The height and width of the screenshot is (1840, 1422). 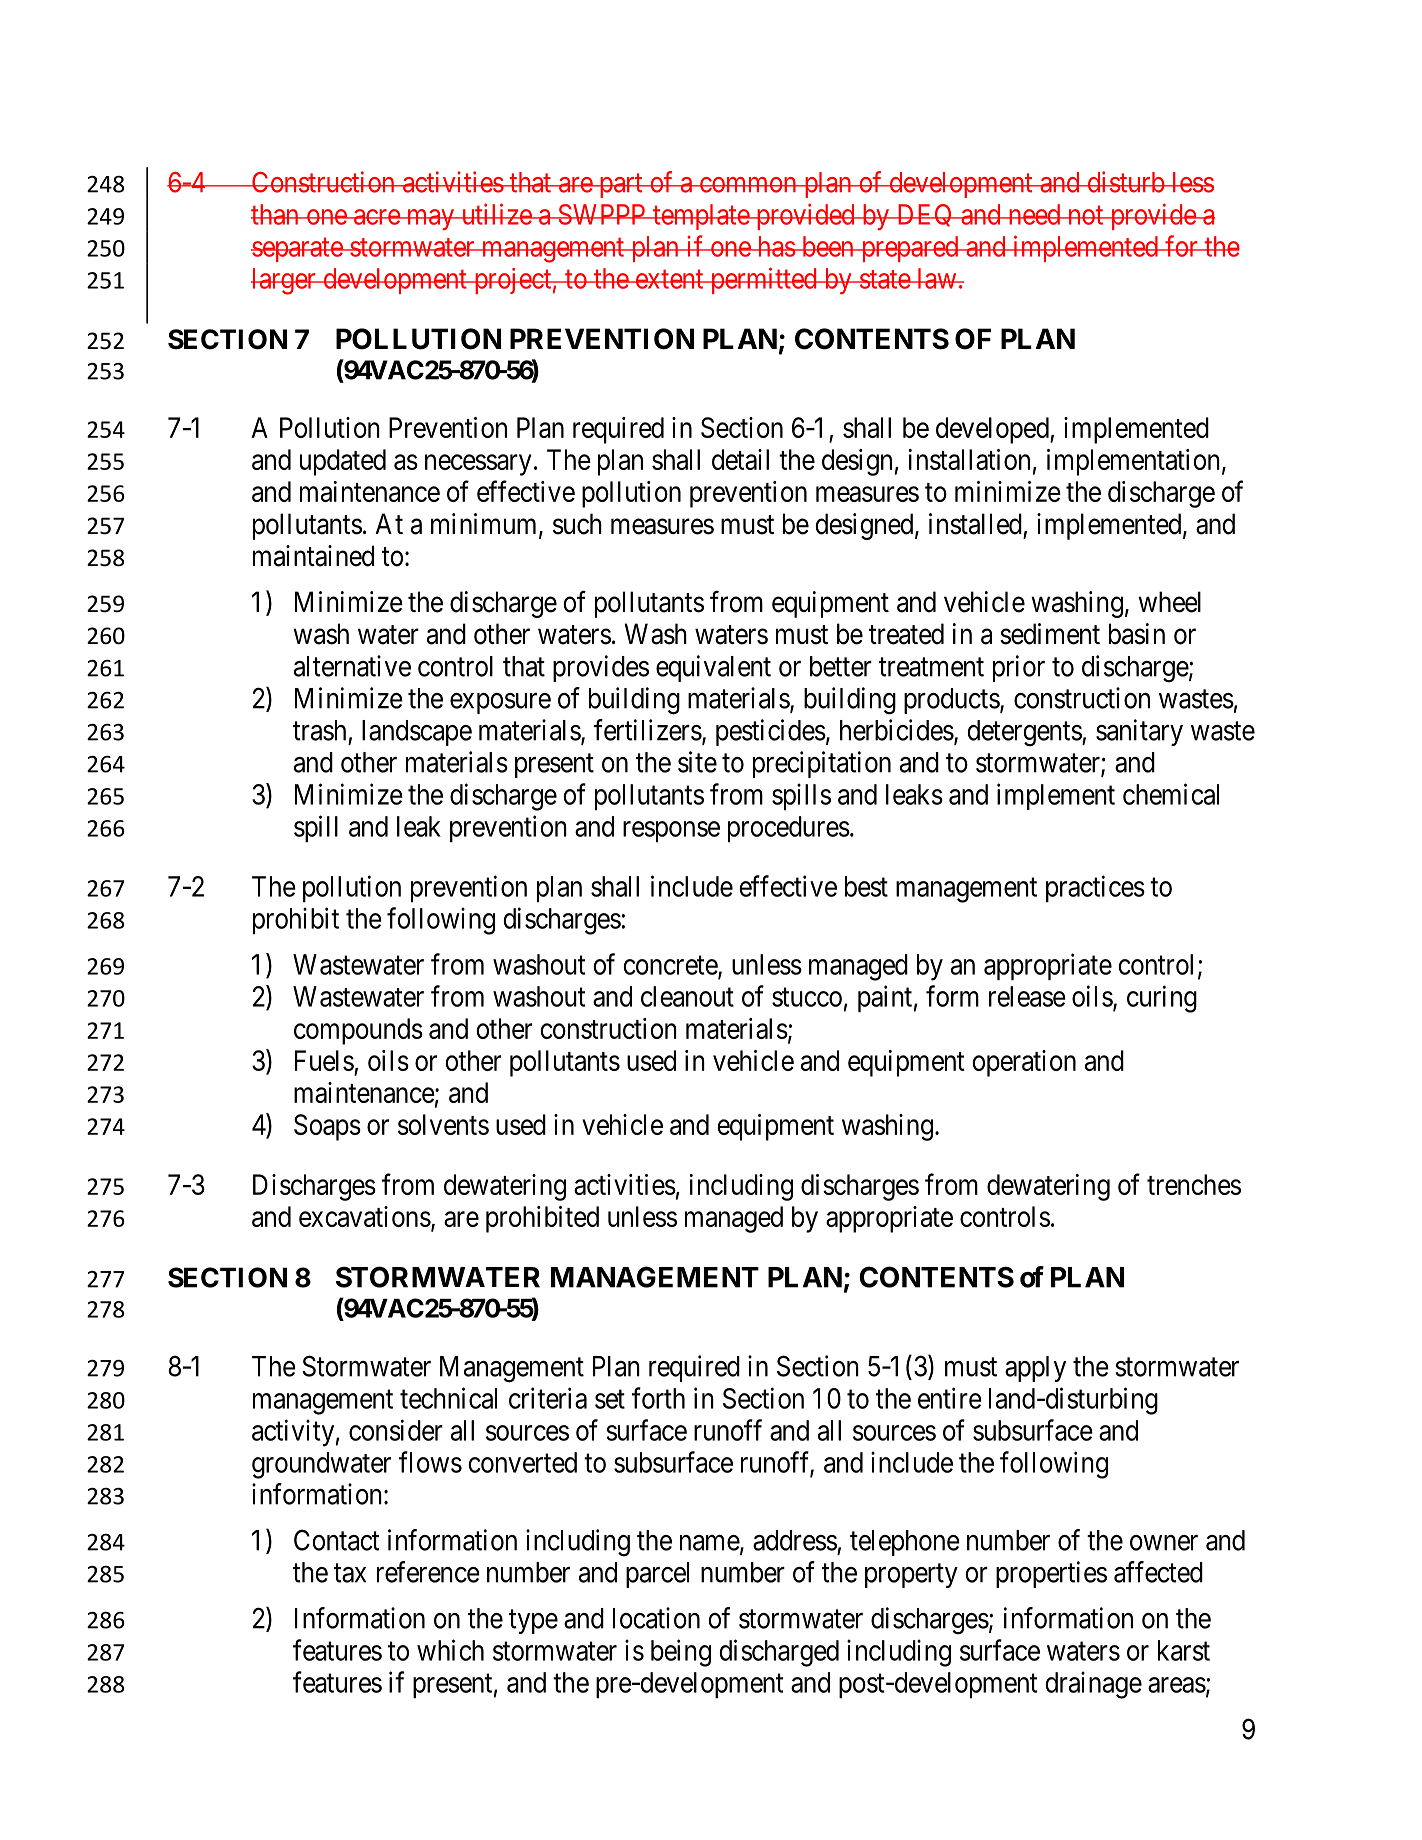 I want to click on template, so click(x=701, y=217).
